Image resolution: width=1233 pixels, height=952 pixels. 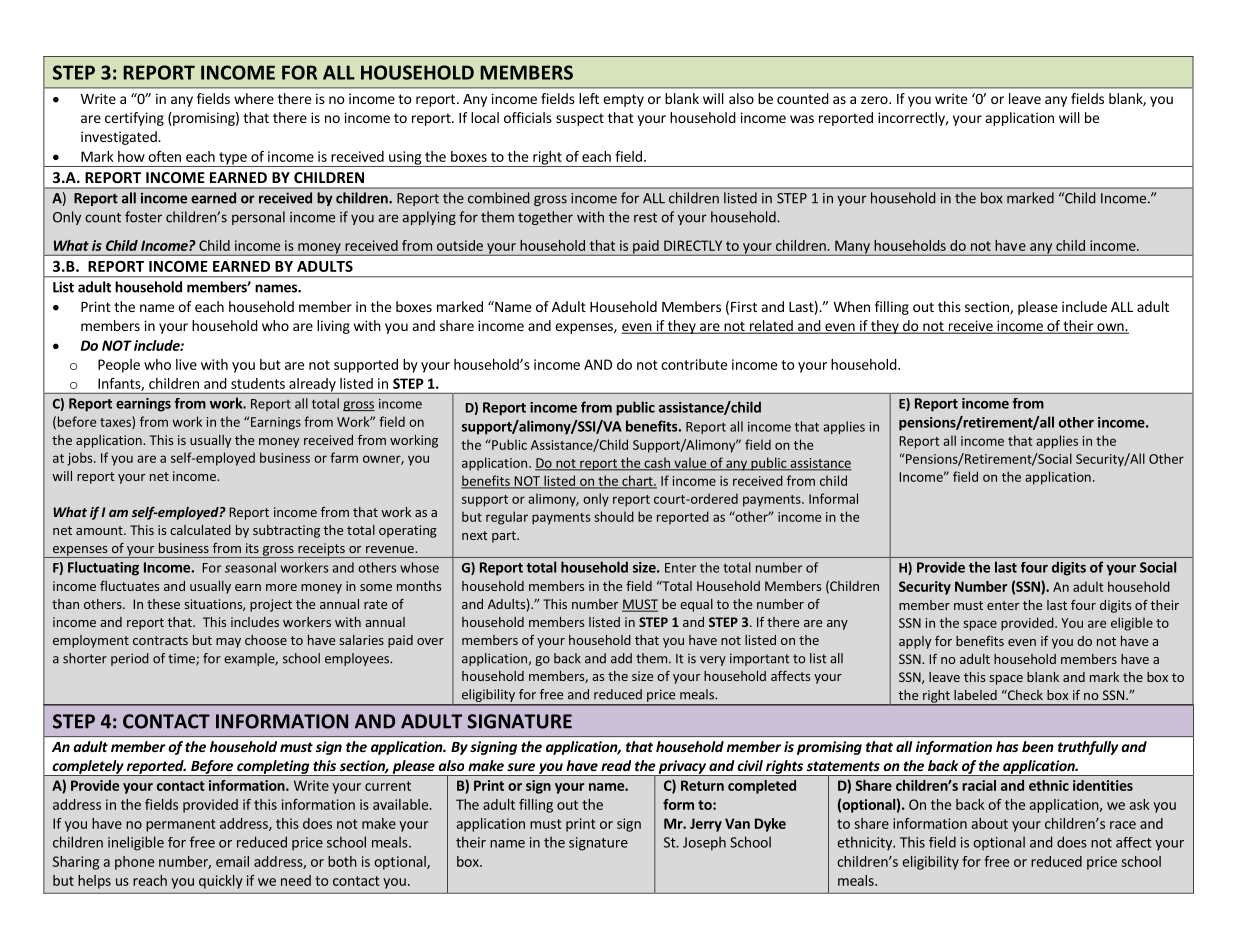 What do you see at coordinates (182, 659) in the screenshot?
I see `time` at bounding box center [182, 659].
